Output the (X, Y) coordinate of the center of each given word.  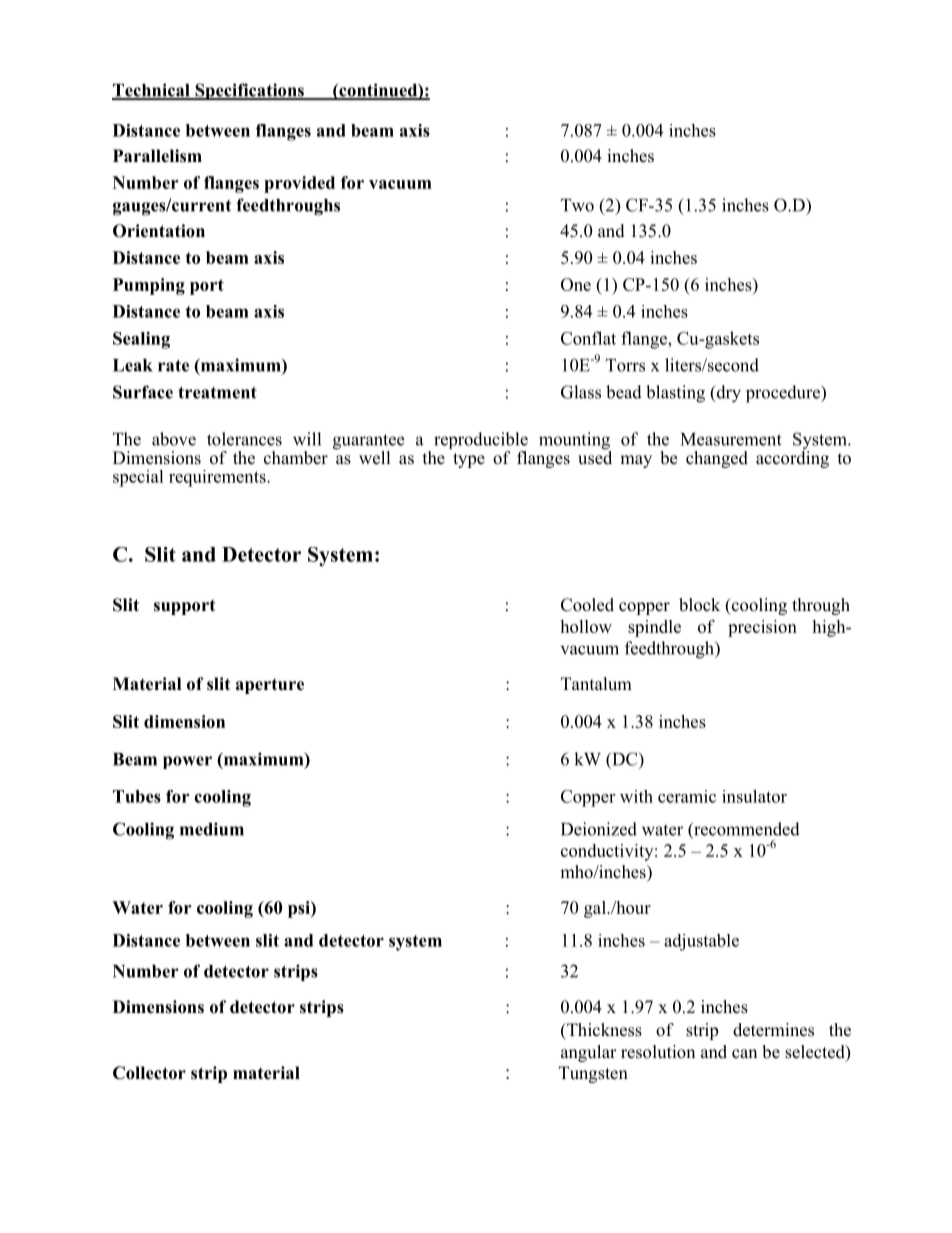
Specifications (249, 91)
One (576, 284)
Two (577, 205)
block (699, 605)
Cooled (587, 605)
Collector (149, 1073)
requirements (218, 478)
